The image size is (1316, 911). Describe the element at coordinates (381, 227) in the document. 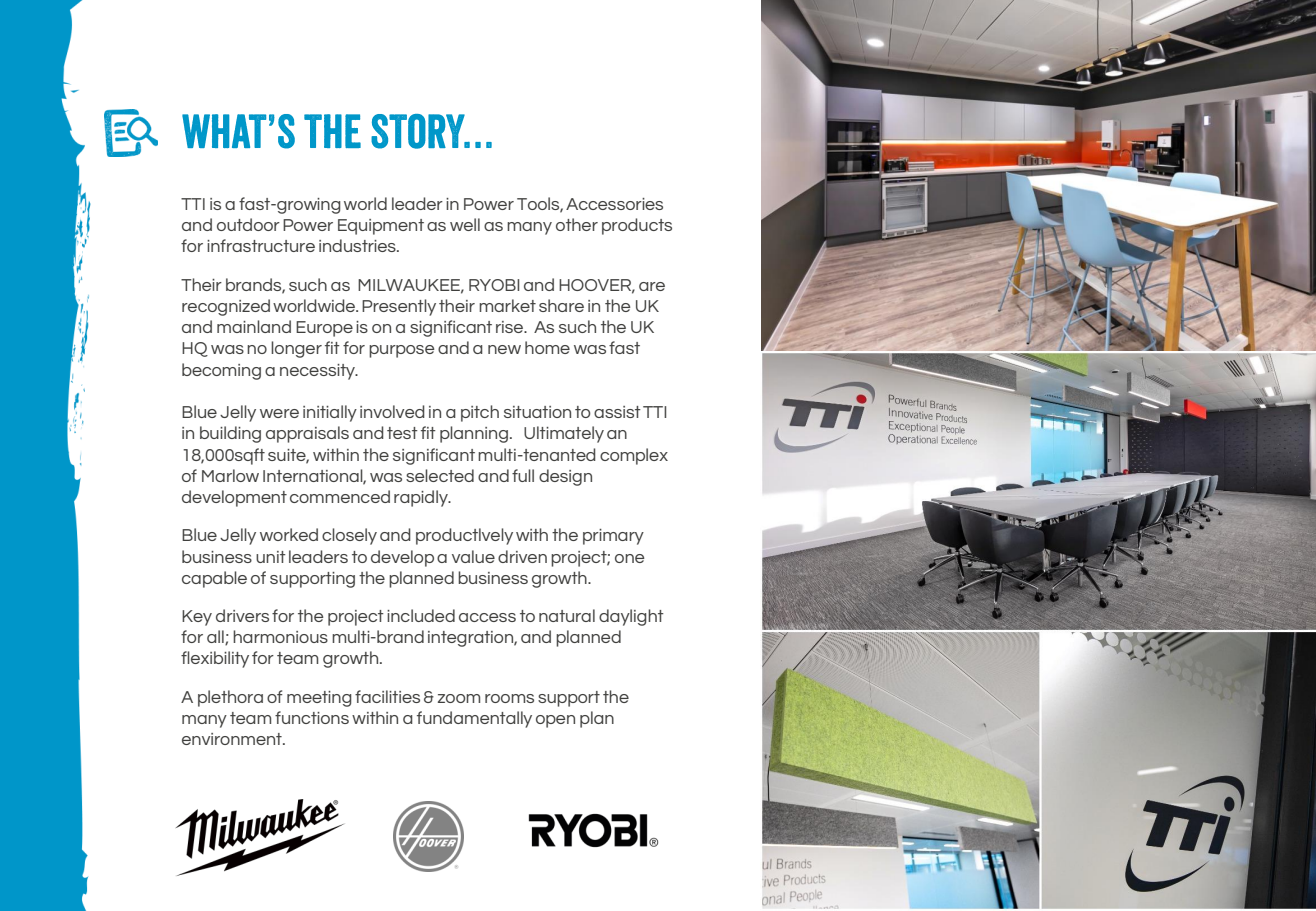

I see `Equipment` at that location.
